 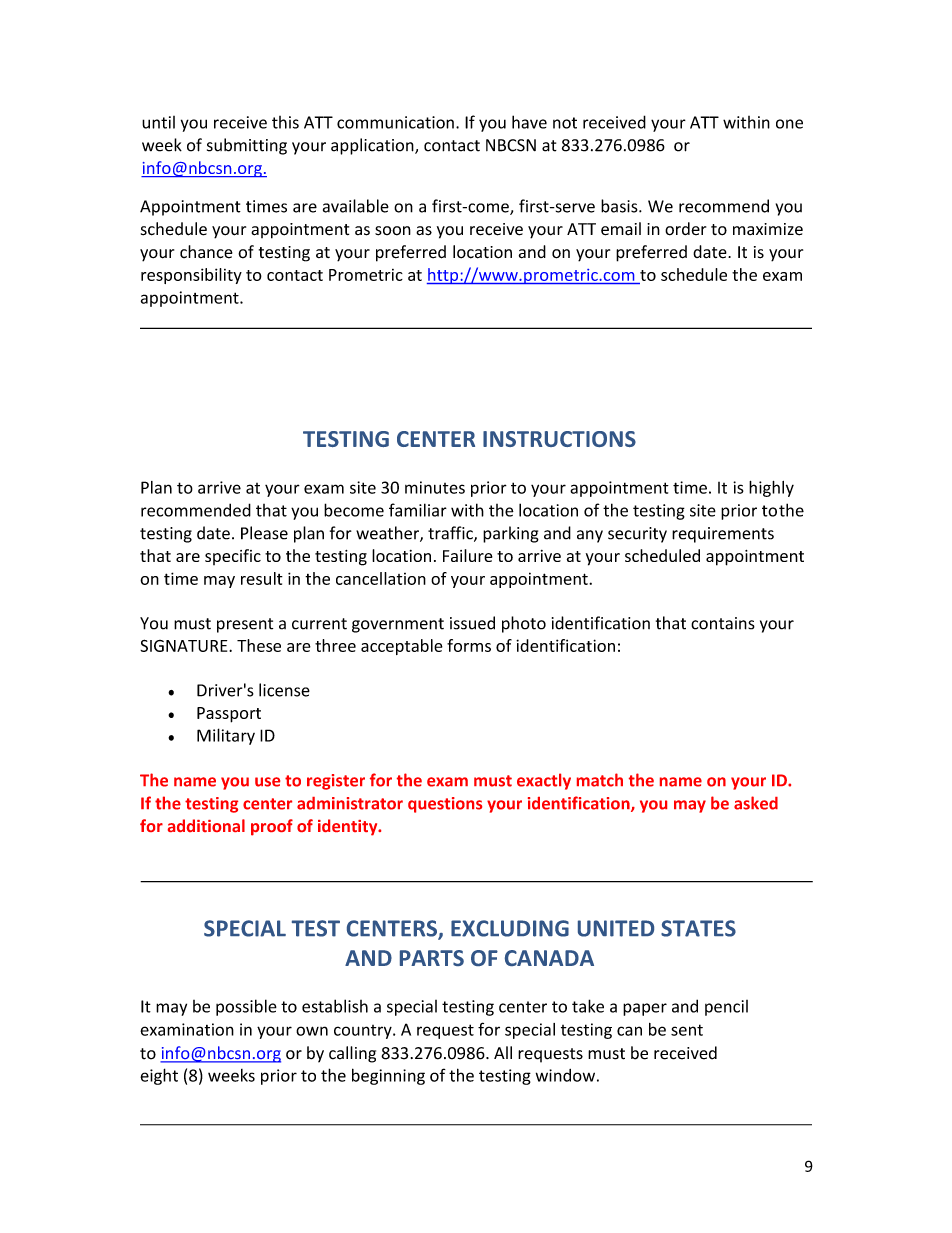 What do you see at coordinates (469, 645) in the document?
I see `forms` at bounding box center [469, 645].
